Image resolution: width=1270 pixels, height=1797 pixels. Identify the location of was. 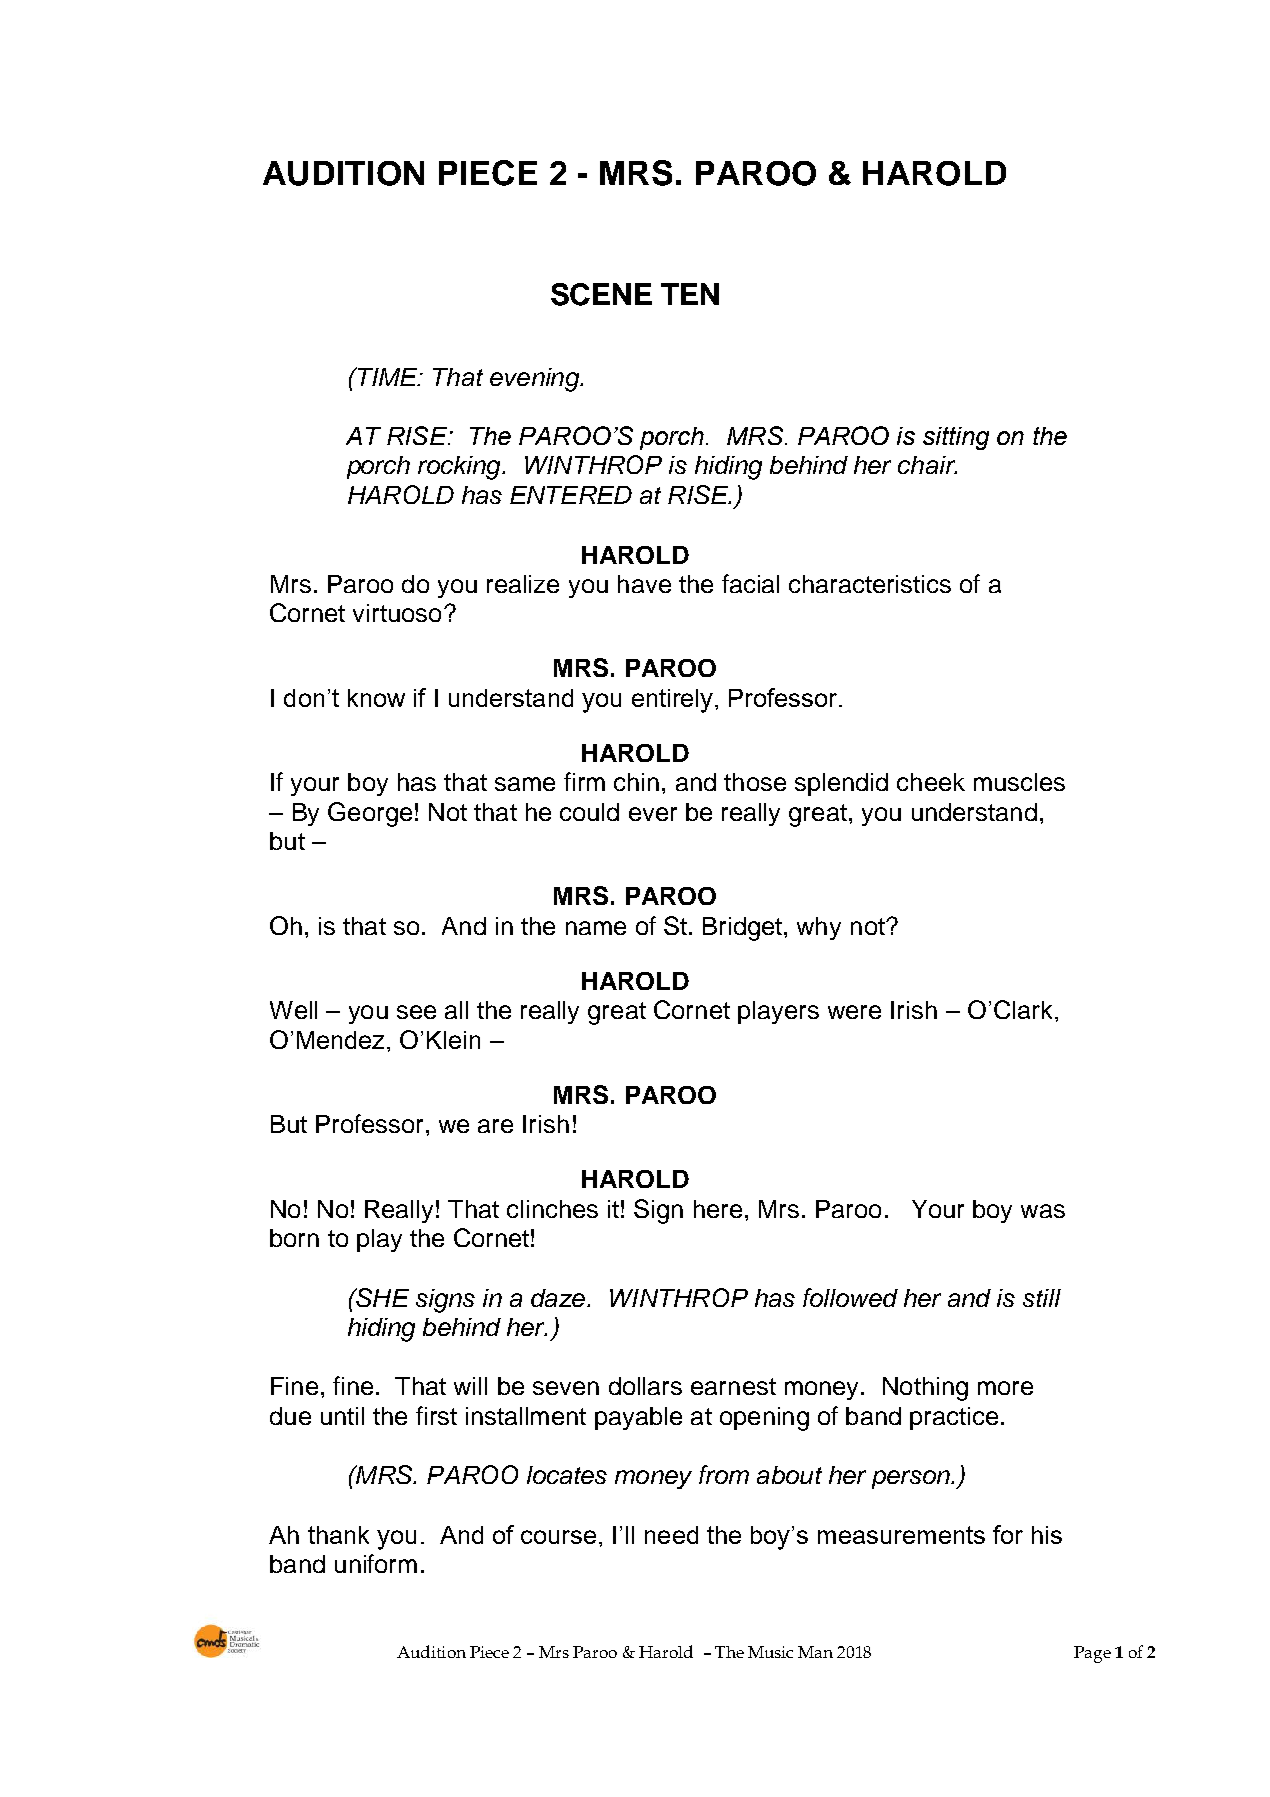
(1043, 1211).
